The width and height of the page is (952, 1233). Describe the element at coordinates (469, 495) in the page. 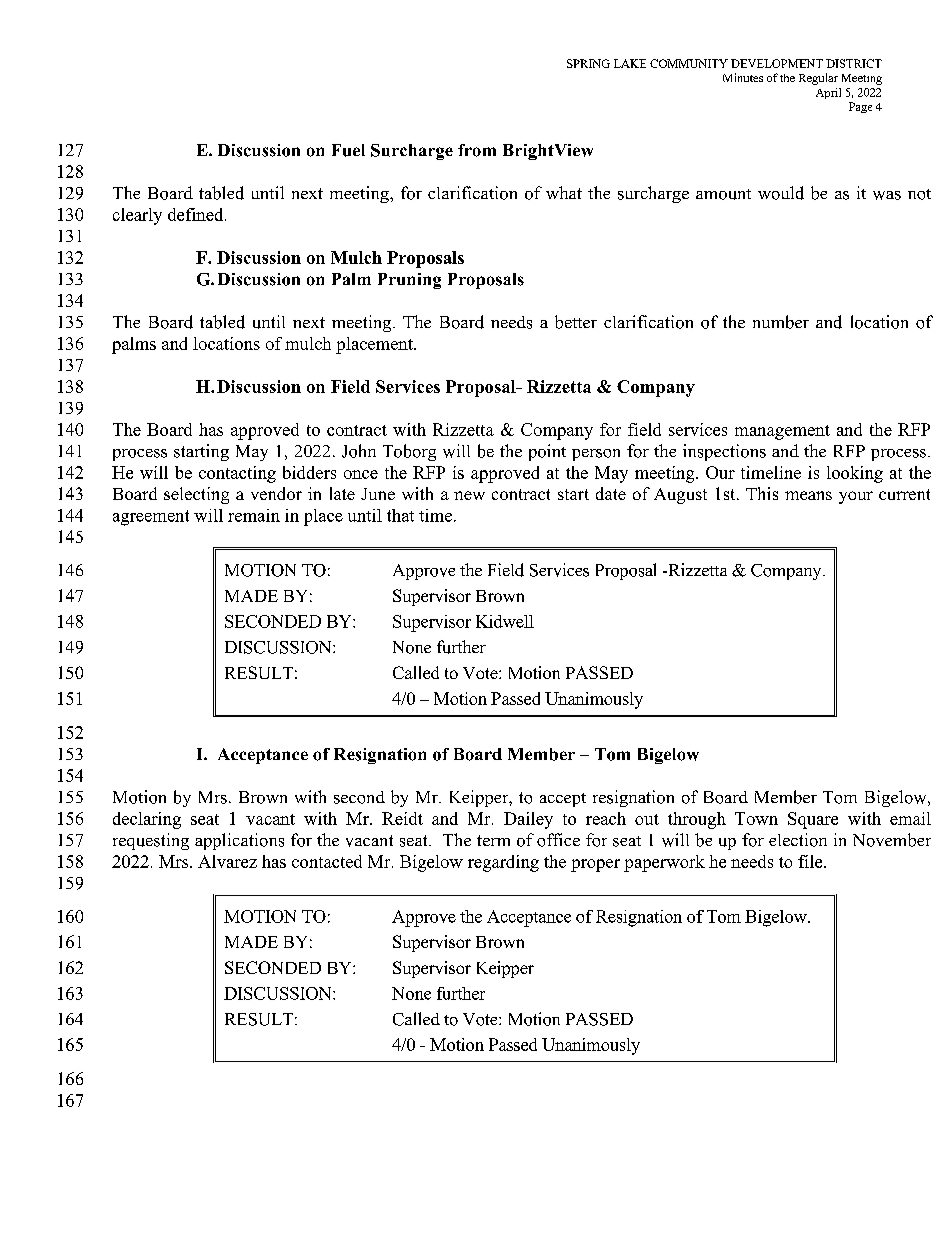

I see `new` at that location.
